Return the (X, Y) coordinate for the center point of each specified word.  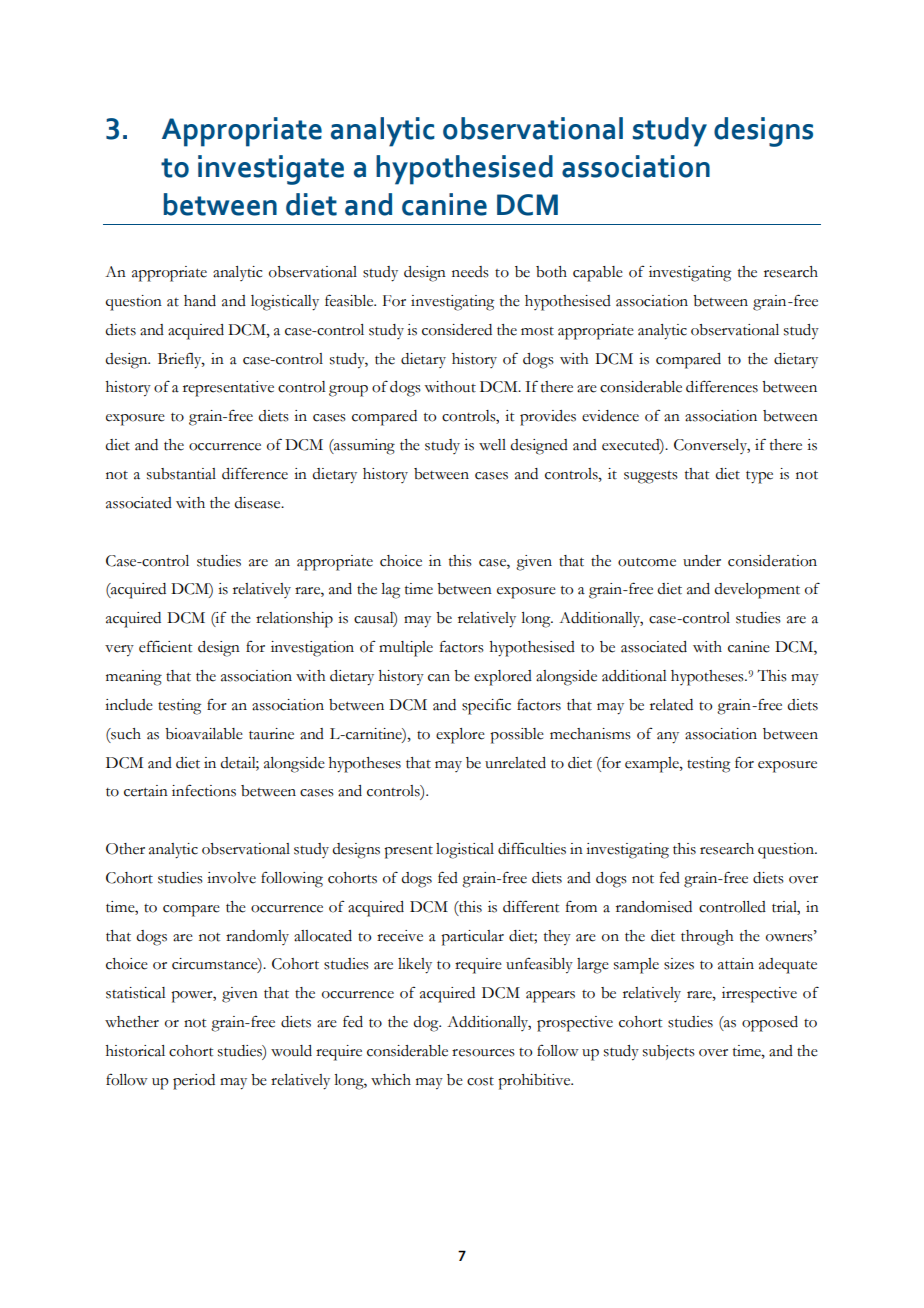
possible (517, 736)
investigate (271, 170)
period (194, 1082)
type (759, 477)
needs (470, 272)
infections (204, 790)
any (668, 738)
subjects (669, 1052)
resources (483, 1053)
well (492, 445)
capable (598, 274)
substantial (181, 474)
